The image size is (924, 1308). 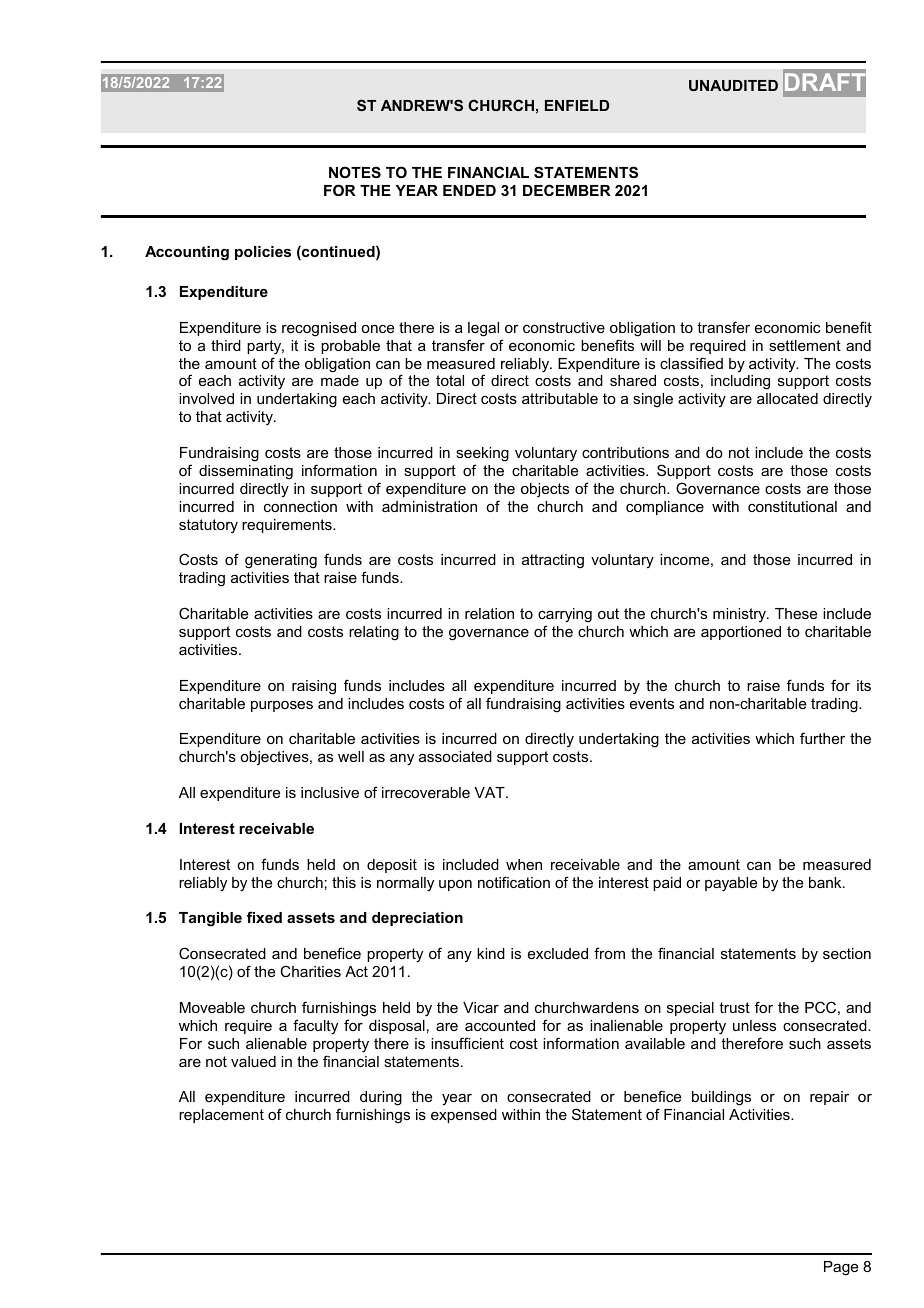 What do you see at coordinates (577, 105) in the screenshot?
I see `ENFIELD` at bounding box center [577, 105].
